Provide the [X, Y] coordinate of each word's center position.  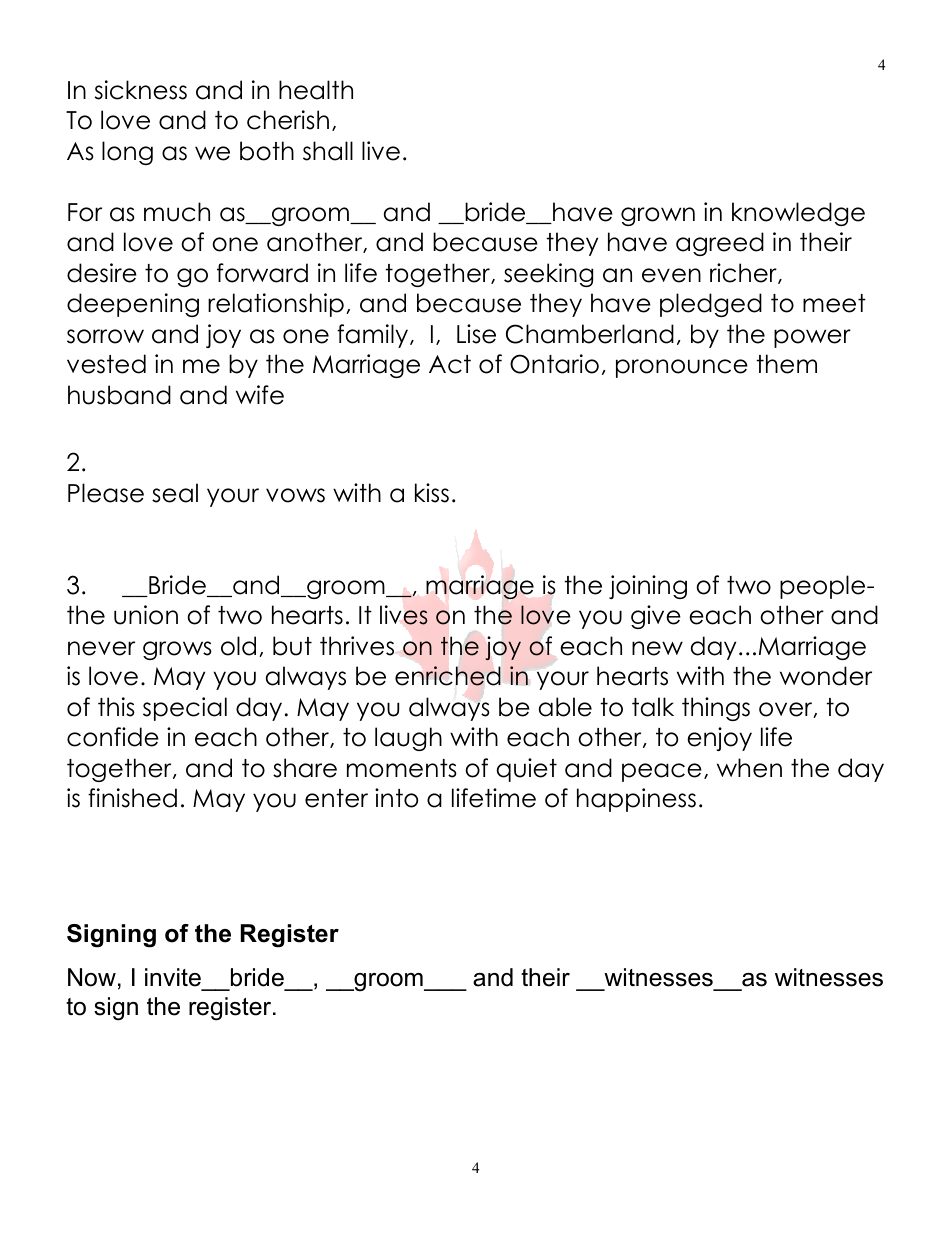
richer [744, 273]
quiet [526, 770]
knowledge [798, 214]
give [656, 617]
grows [177, 650]
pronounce [682, 368]
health [316, 90]
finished [132, 798]
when [749, 768]
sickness [141, 90]
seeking [548, 275]
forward [262, 273]
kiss [432, 493]
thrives [357, 646]
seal [175, 493]
